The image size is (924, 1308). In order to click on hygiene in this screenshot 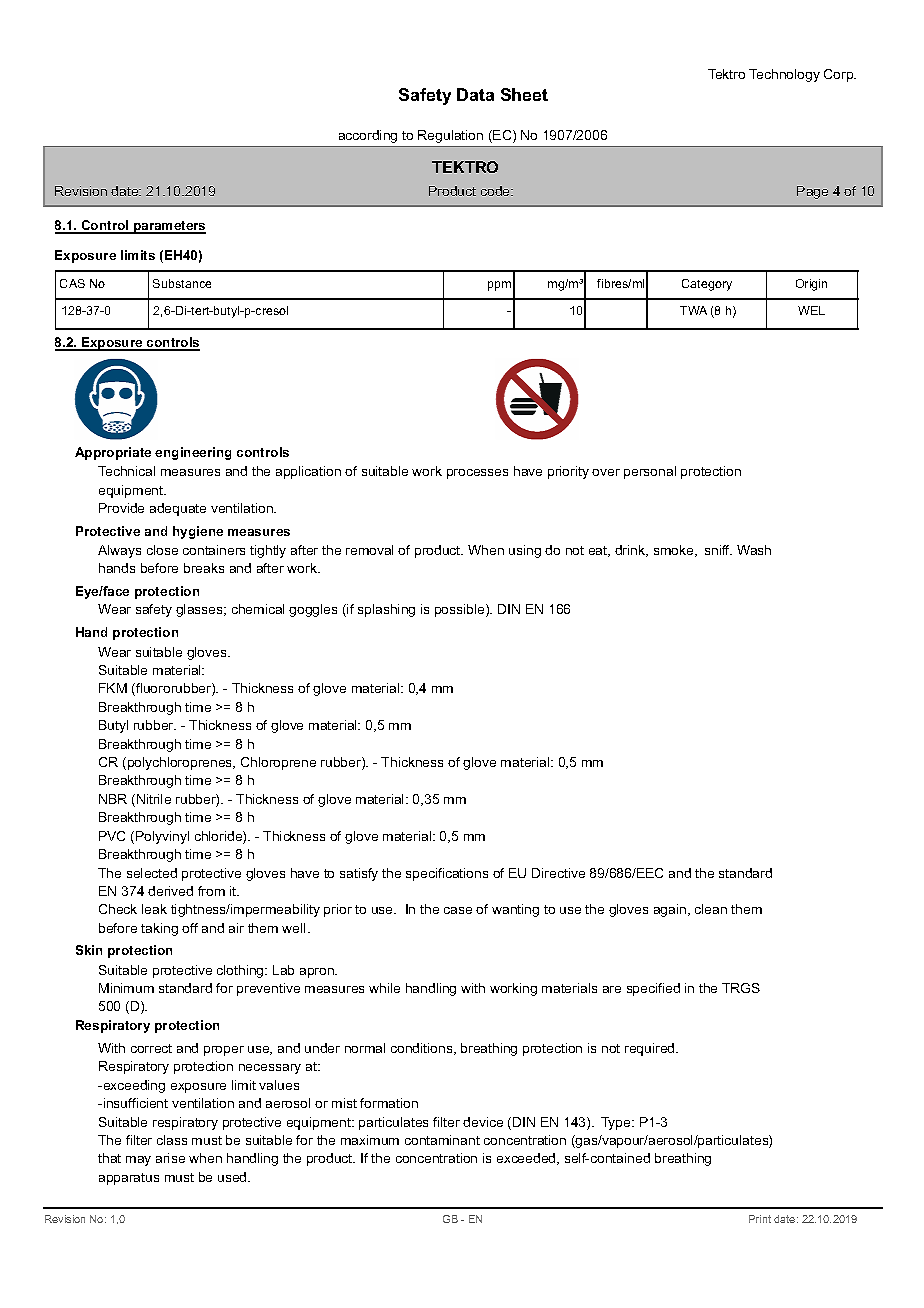, I will do `click(198, 532)`.
